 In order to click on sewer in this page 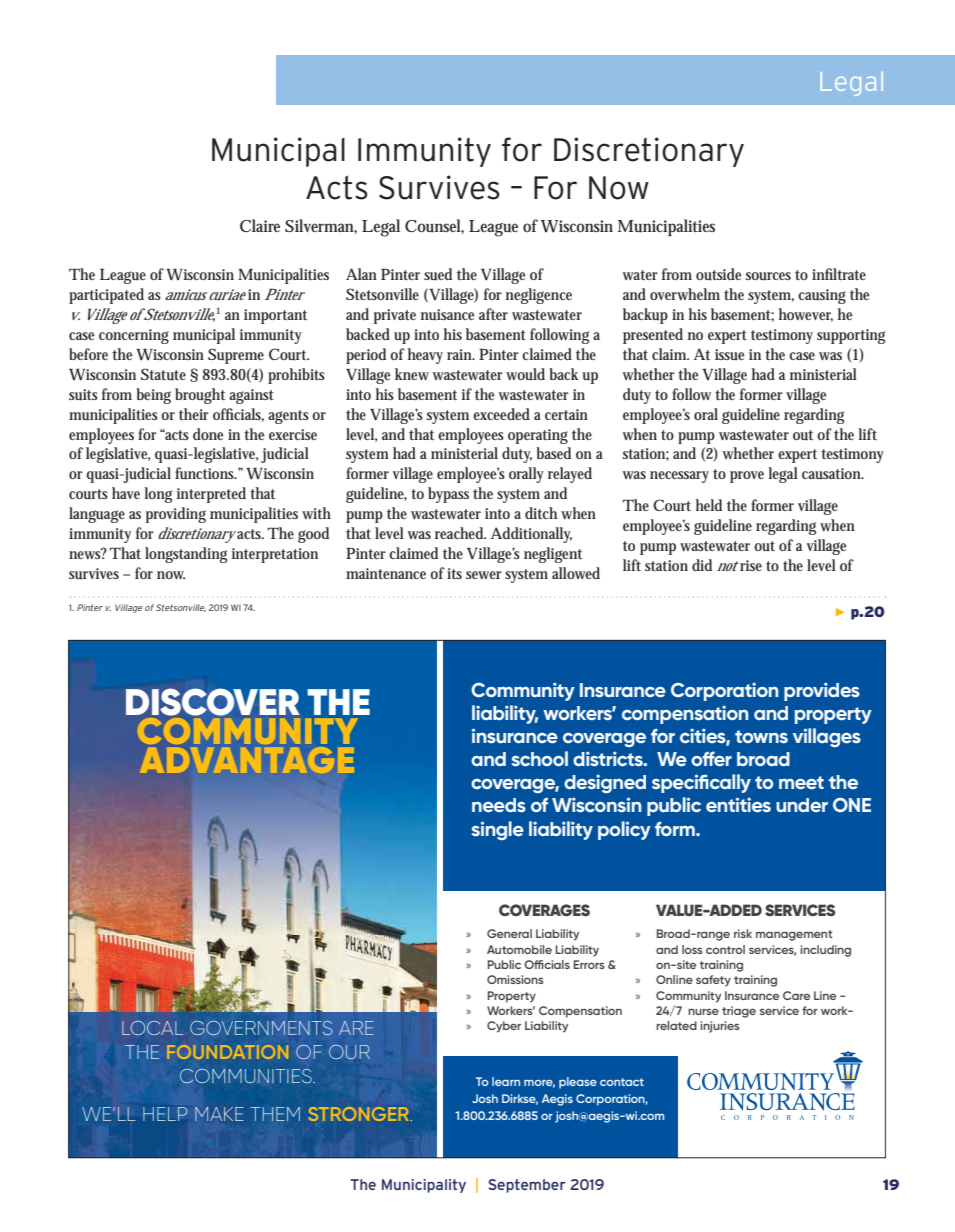, I will do `click(484, 575)`.
